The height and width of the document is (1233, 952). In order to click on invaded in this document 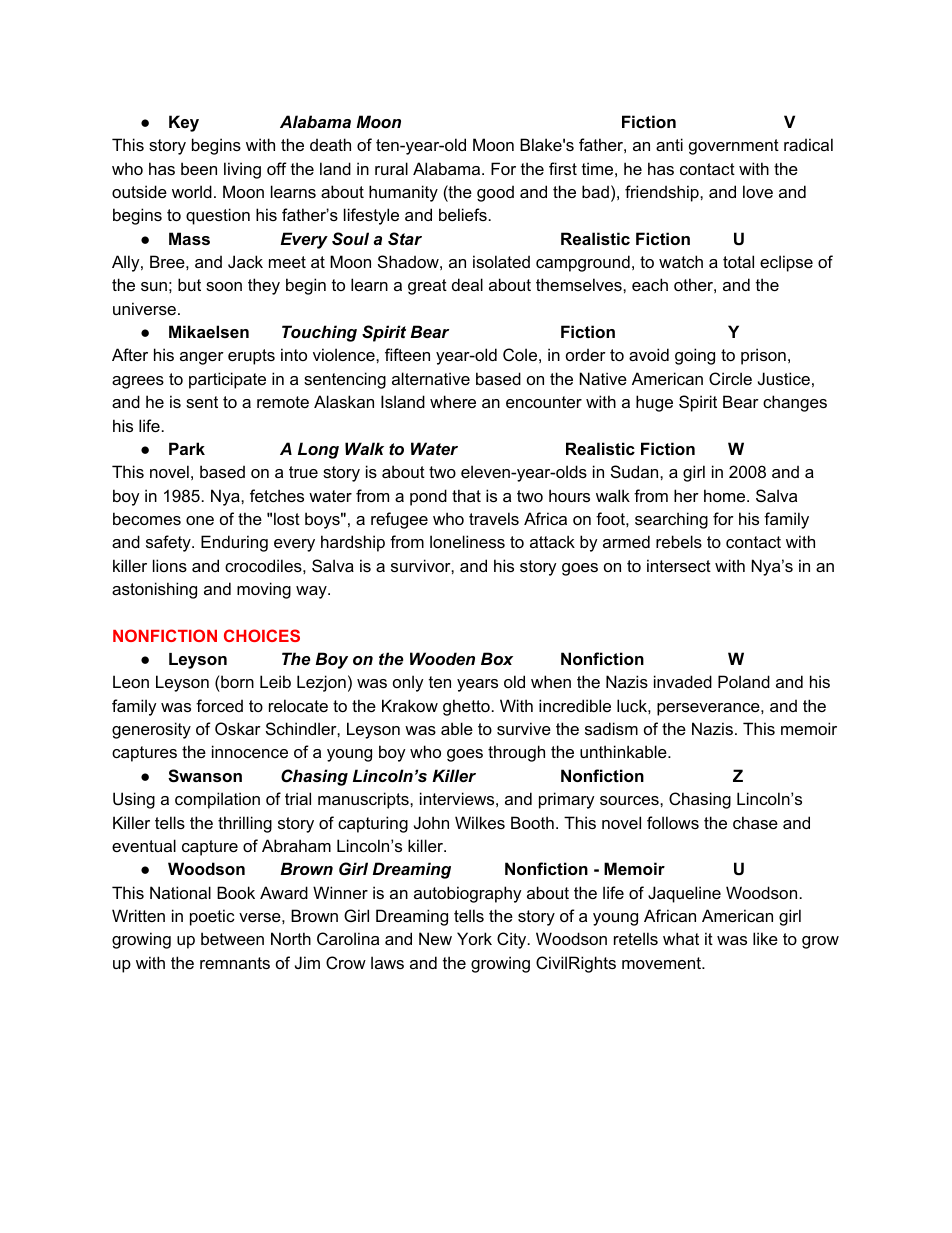, I will do `click(683, 681)`.
